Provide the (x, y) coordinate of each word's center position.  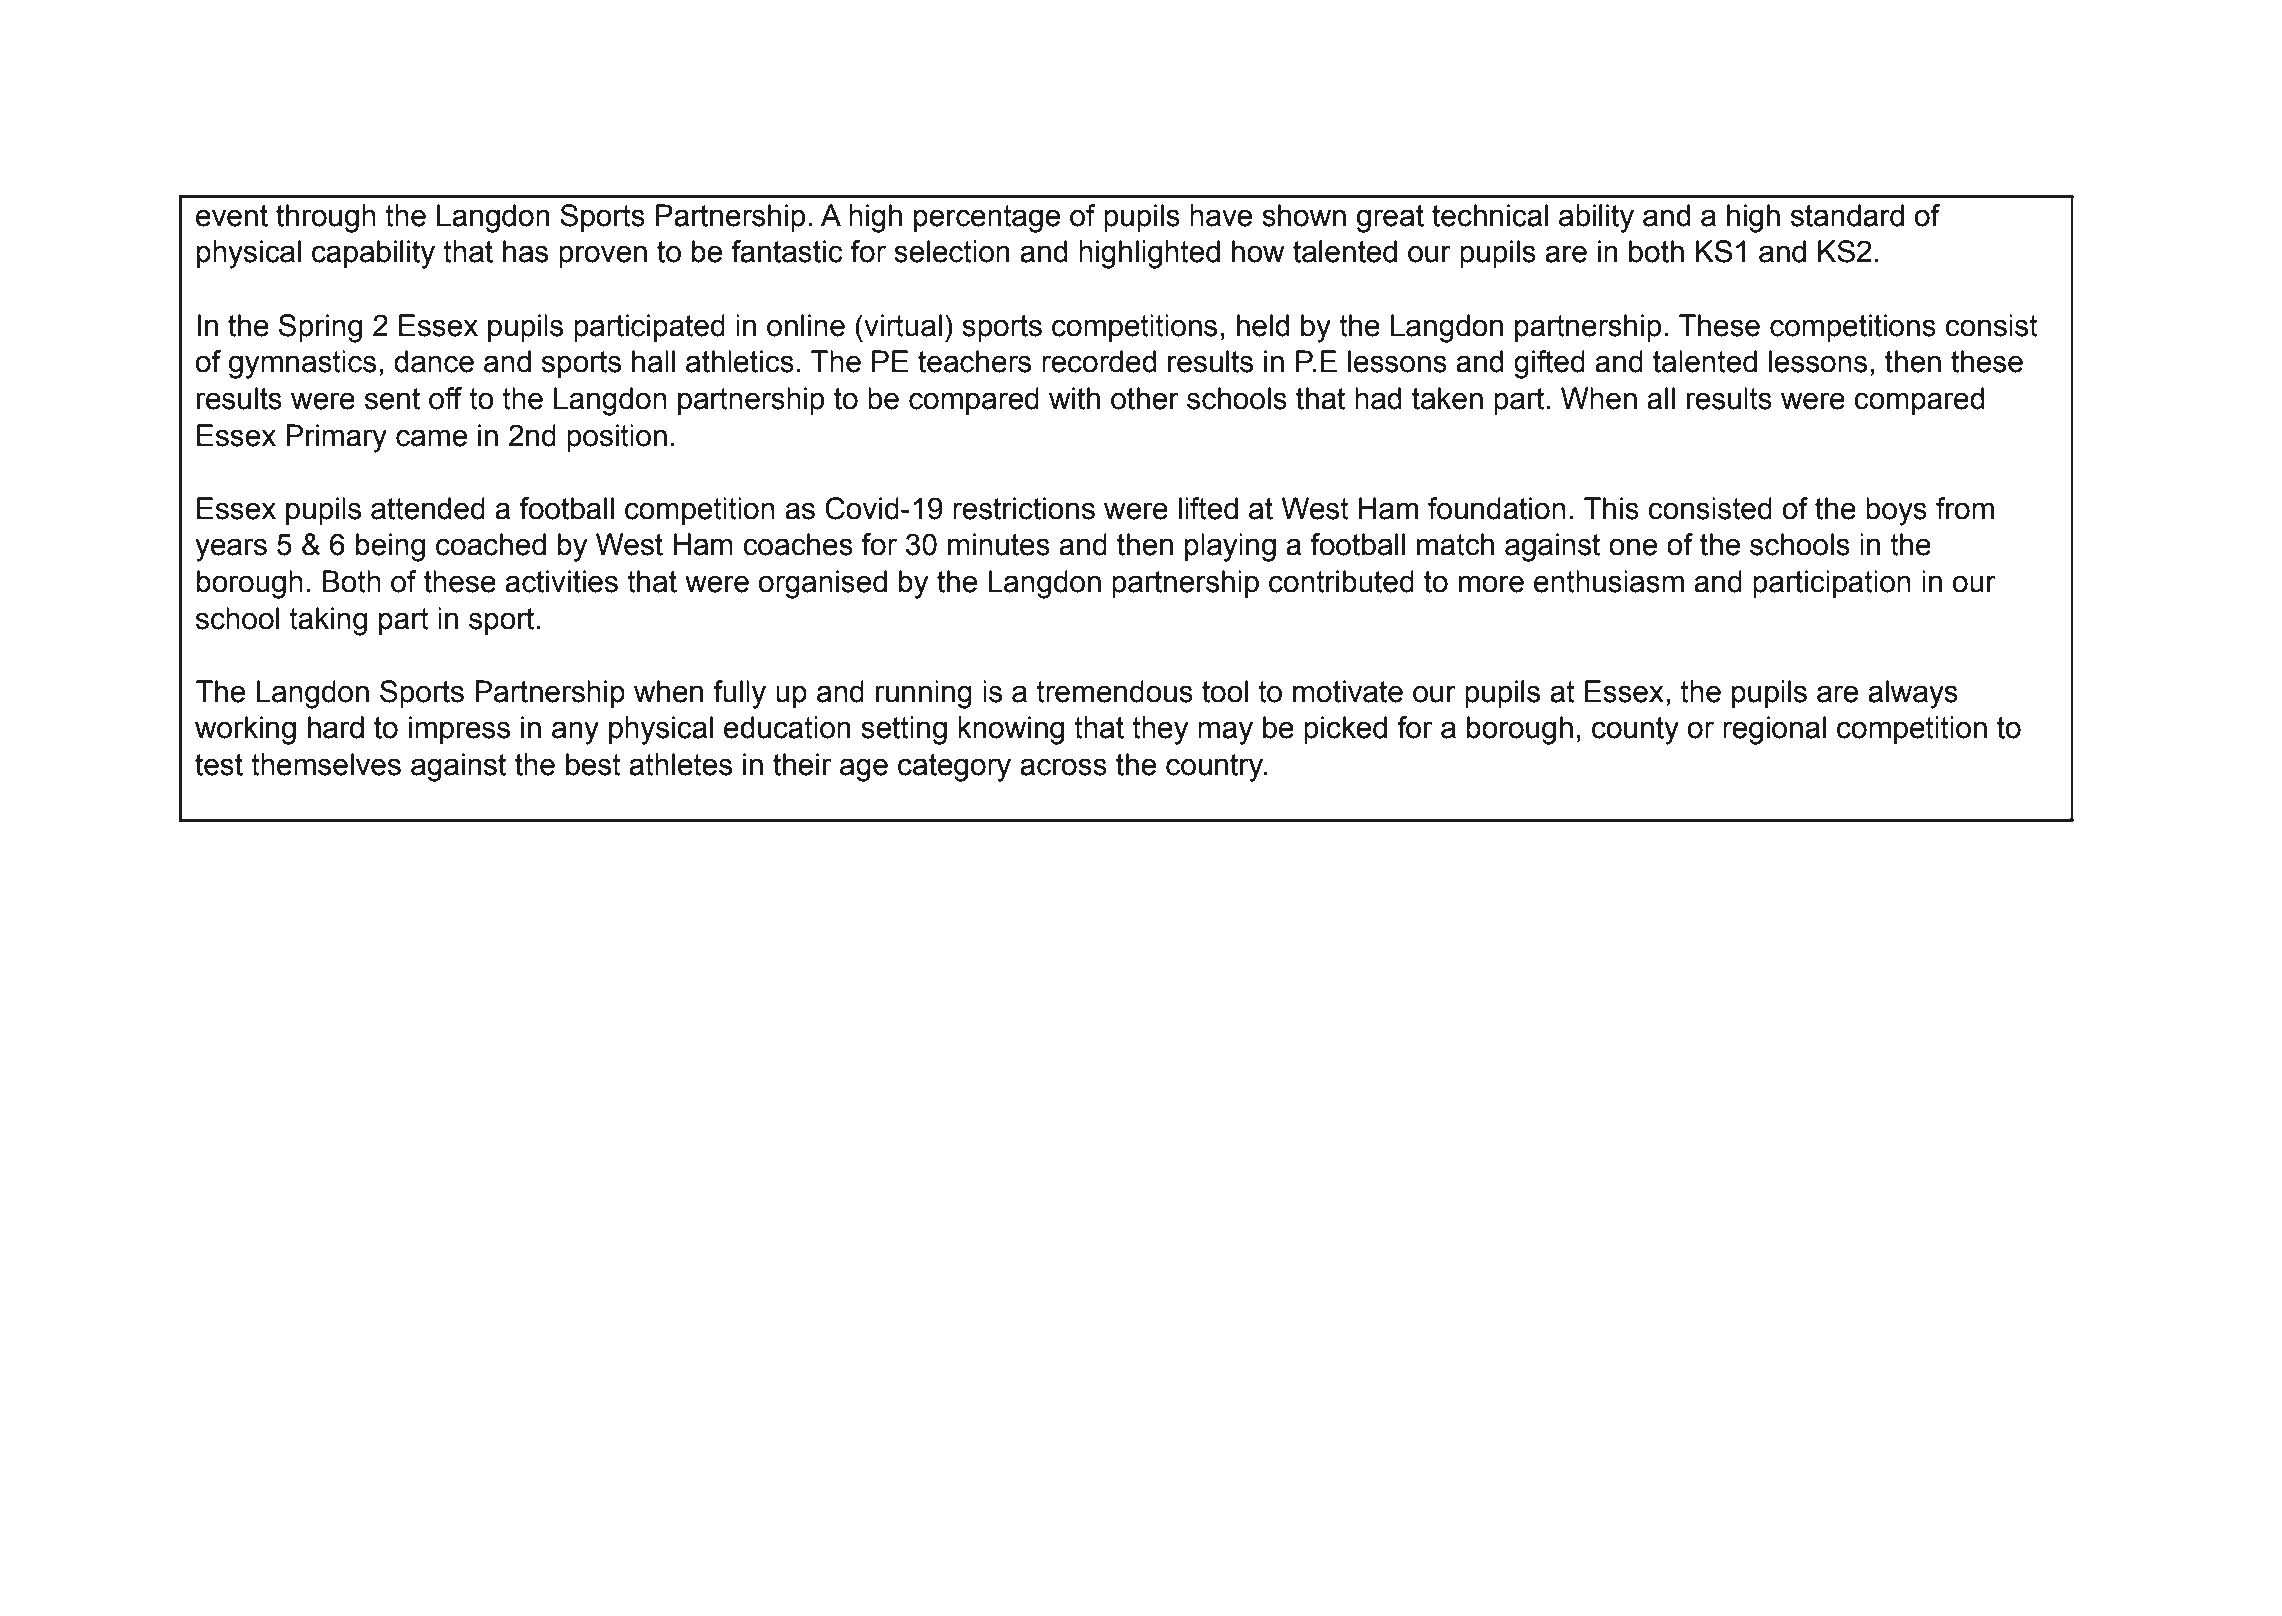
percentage (987, 219)
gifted (1549, 364)
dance (434, 361)
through (326, 218)
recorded (1099, 361)
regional (1774, 730)
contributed (1341, 581)
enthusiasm (1609, 581)
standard (1847, 215)
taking (328, 621)
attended (428, 508)
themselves (326, 764)
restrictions (1024, 508)
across (1063, 767)
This (1611, 508)
